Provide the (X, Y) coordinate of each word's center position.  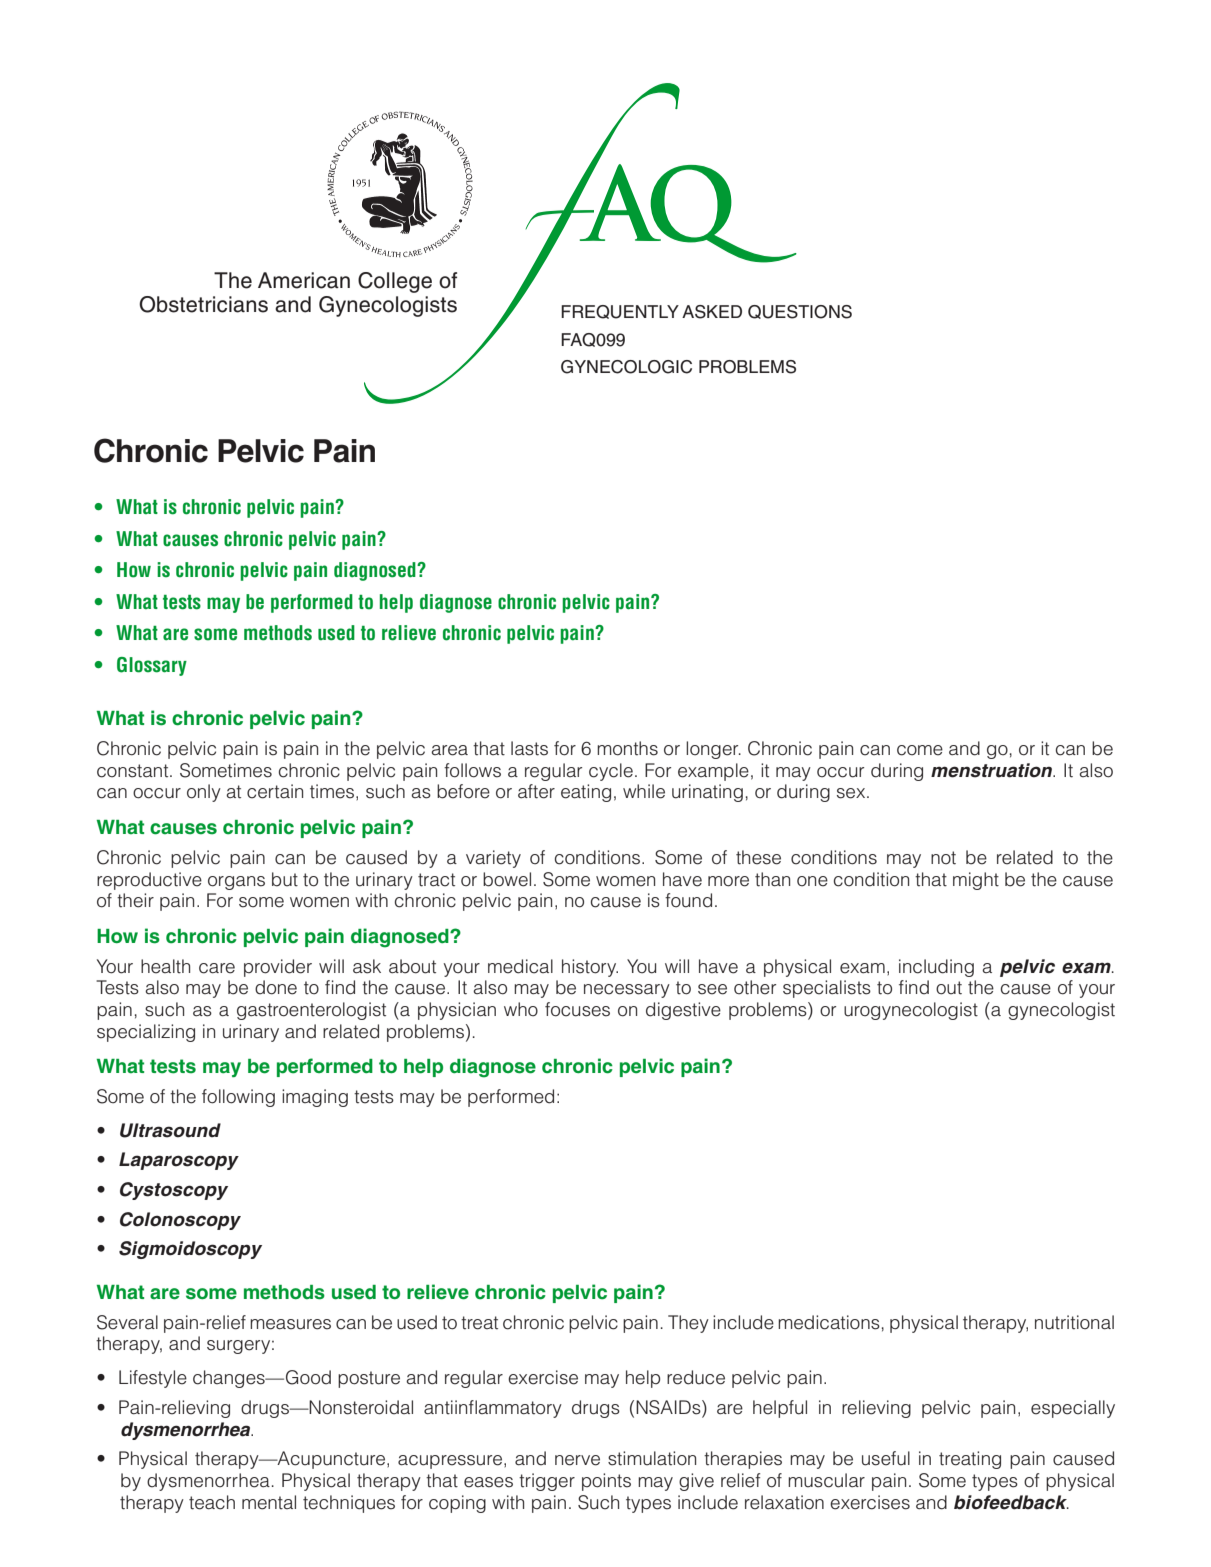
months (627, 748)
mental (269, 1502)
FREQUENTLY (620, 312)
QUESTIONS (800, 312)
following (238, 1098)
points (606, 1482)
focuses (577, 1009)
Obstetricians (203, 304)
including (936, 968)
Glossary (152, 666)
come (920, 750)
